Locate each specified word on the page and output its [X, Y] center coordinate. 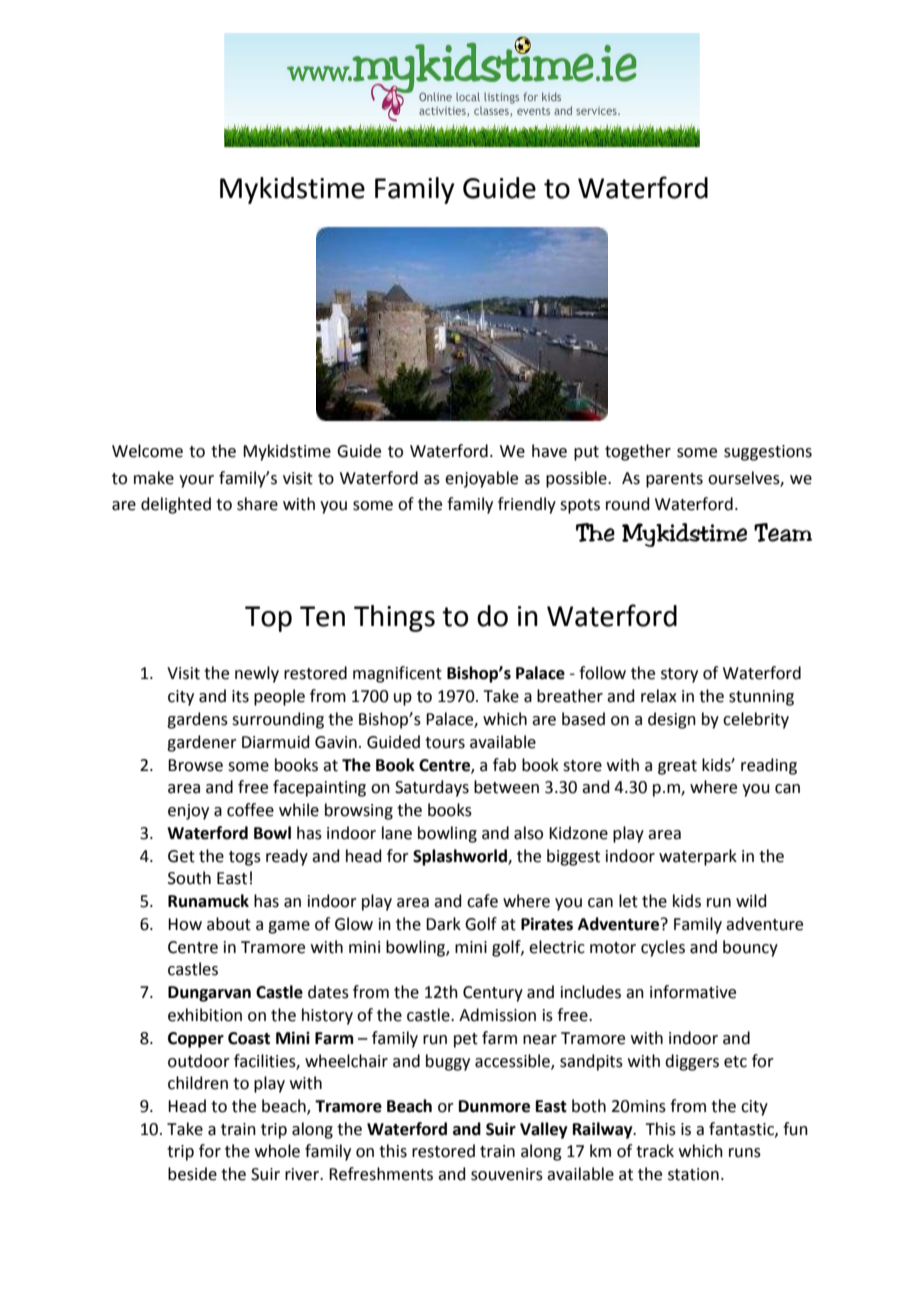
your [196, 481]
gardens [197, 720]
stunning [761, 698]
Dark [443, 924]
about [229, 924]
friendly [527, 505]
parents [674, 480]
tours [445, 743]
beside [192, 1174]
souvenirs [507, 1174]
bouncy [750, 948]
